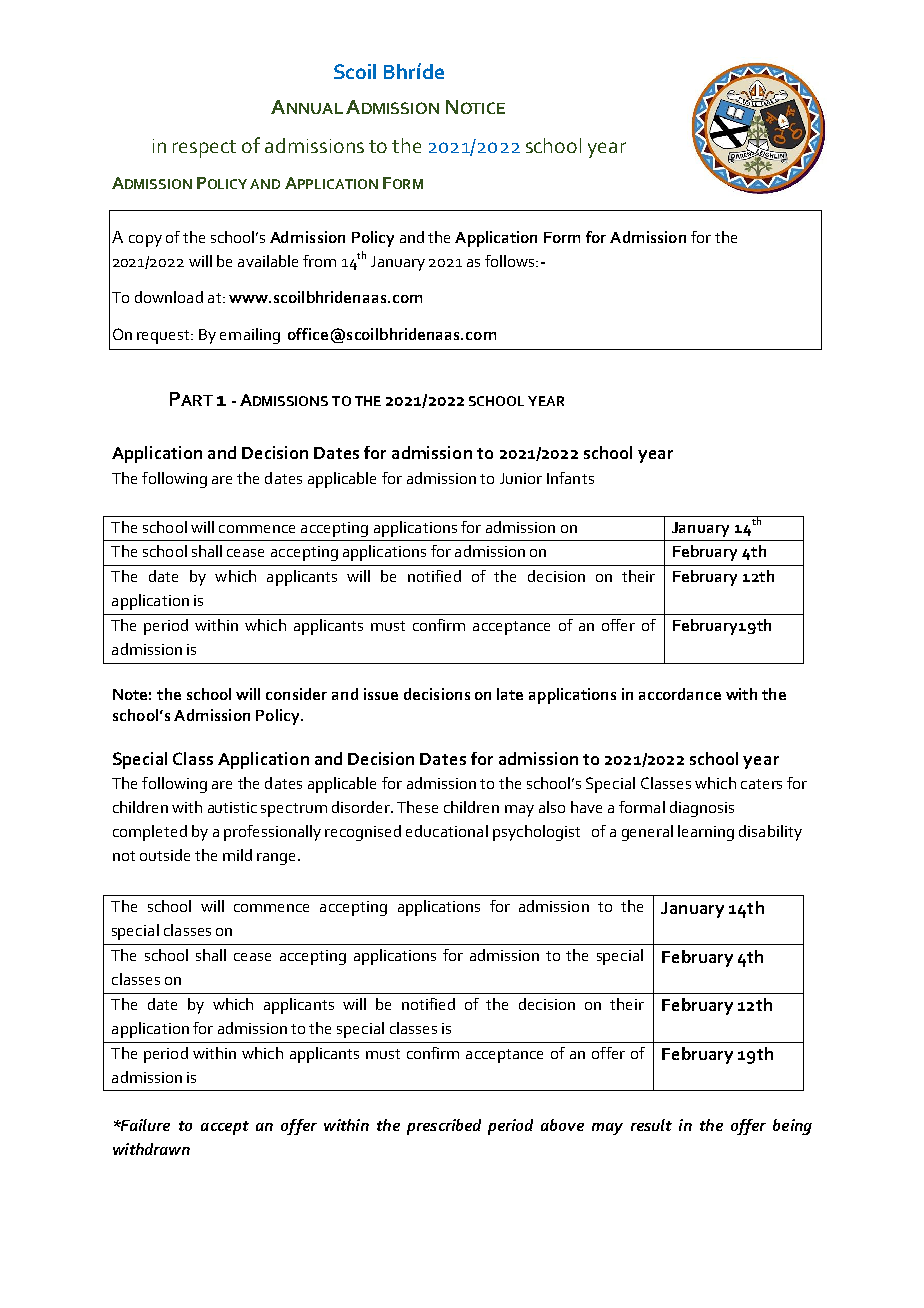 The height and width of the screenshot is (1308, 924). What do you see at coordinates (680, 694) in the screenshot?
I see `accordance` at bounding box center [680, 694].
